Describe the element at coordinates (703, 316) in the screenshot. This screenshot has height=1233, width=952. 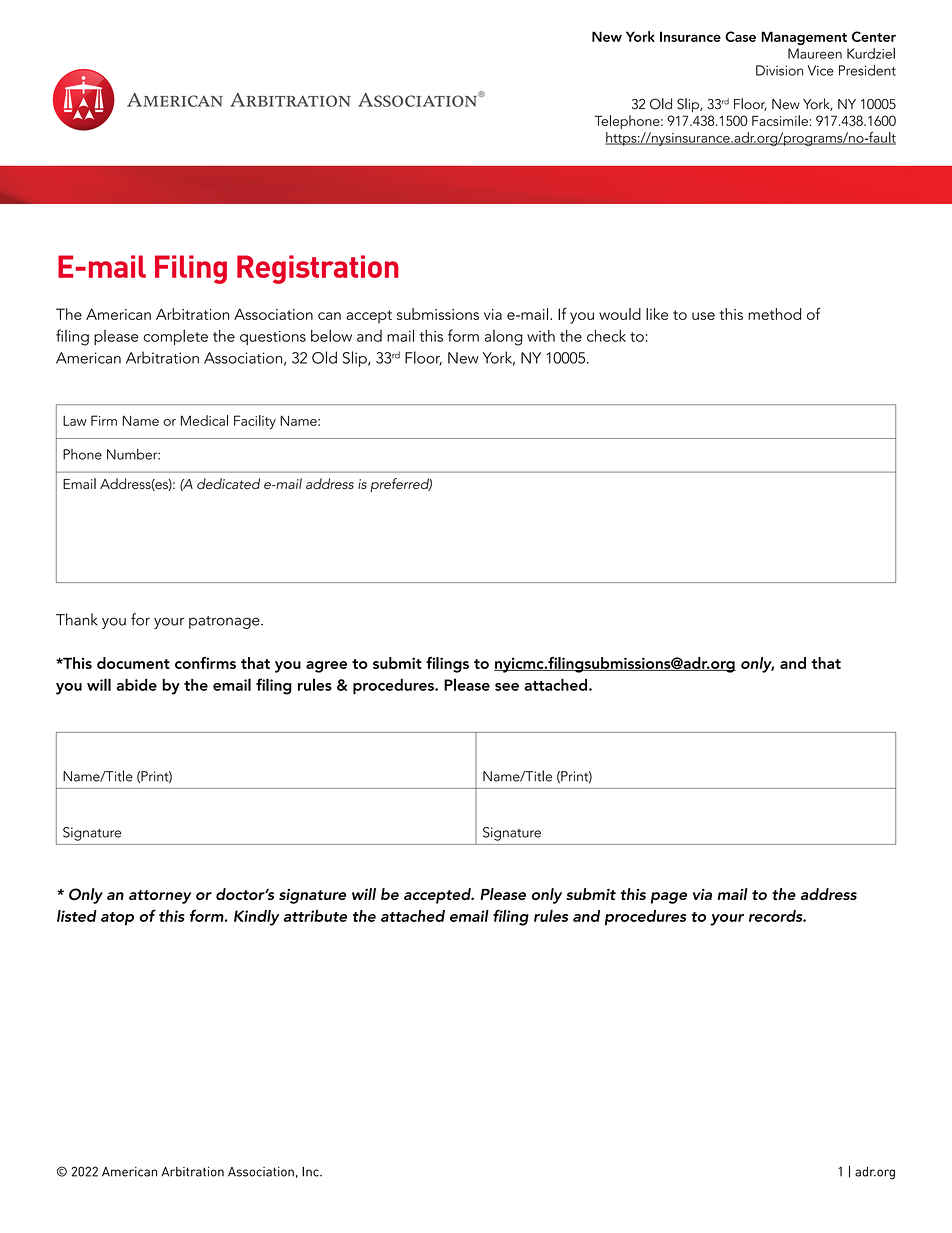
I see `use` at that location.
